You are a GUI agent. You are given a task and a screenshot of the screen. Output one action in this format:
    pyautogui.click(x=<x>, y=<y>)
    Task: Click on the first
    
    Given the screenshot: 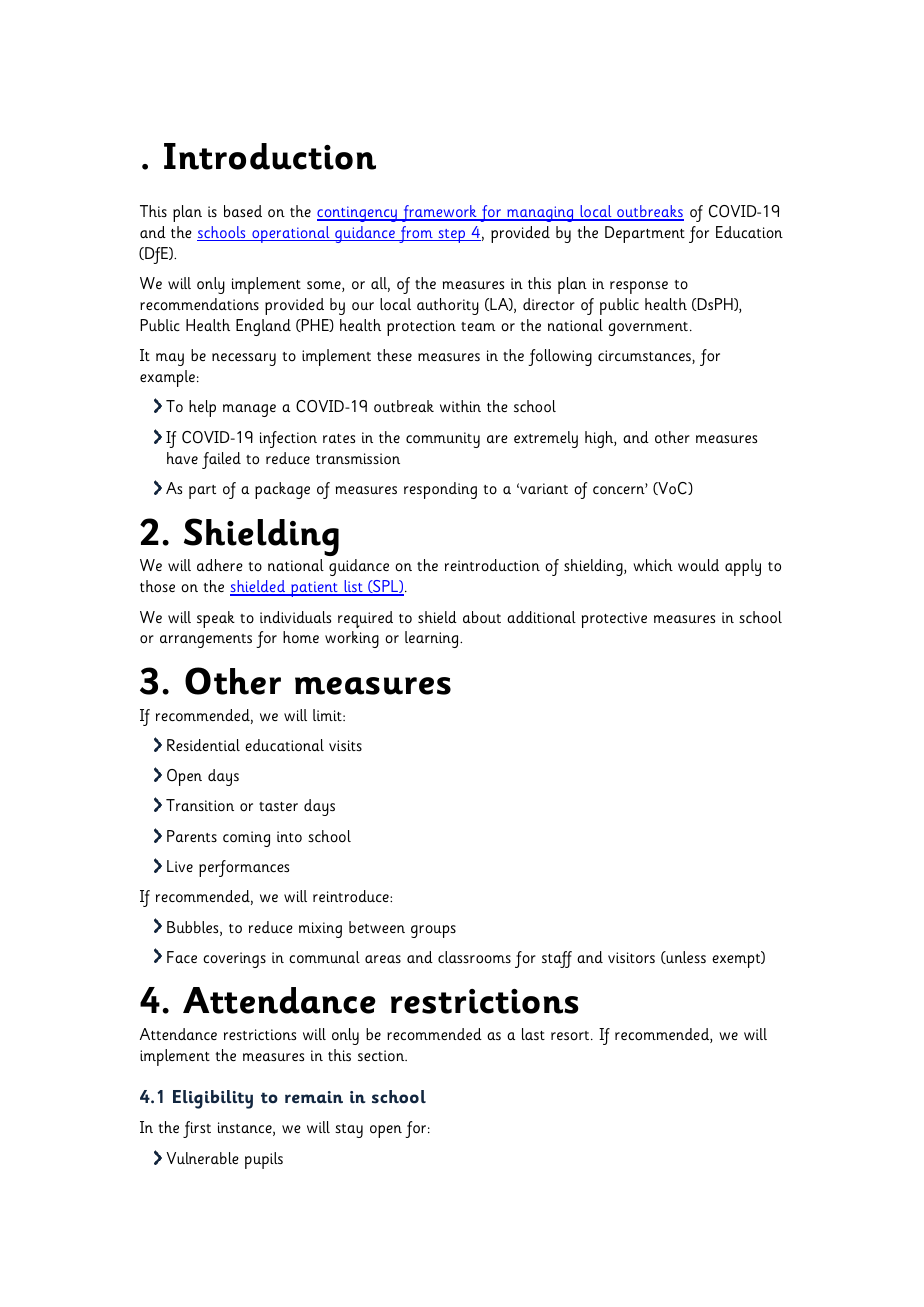 What is the action you would take?
    pyautogui.click(x=197, y=1129)
